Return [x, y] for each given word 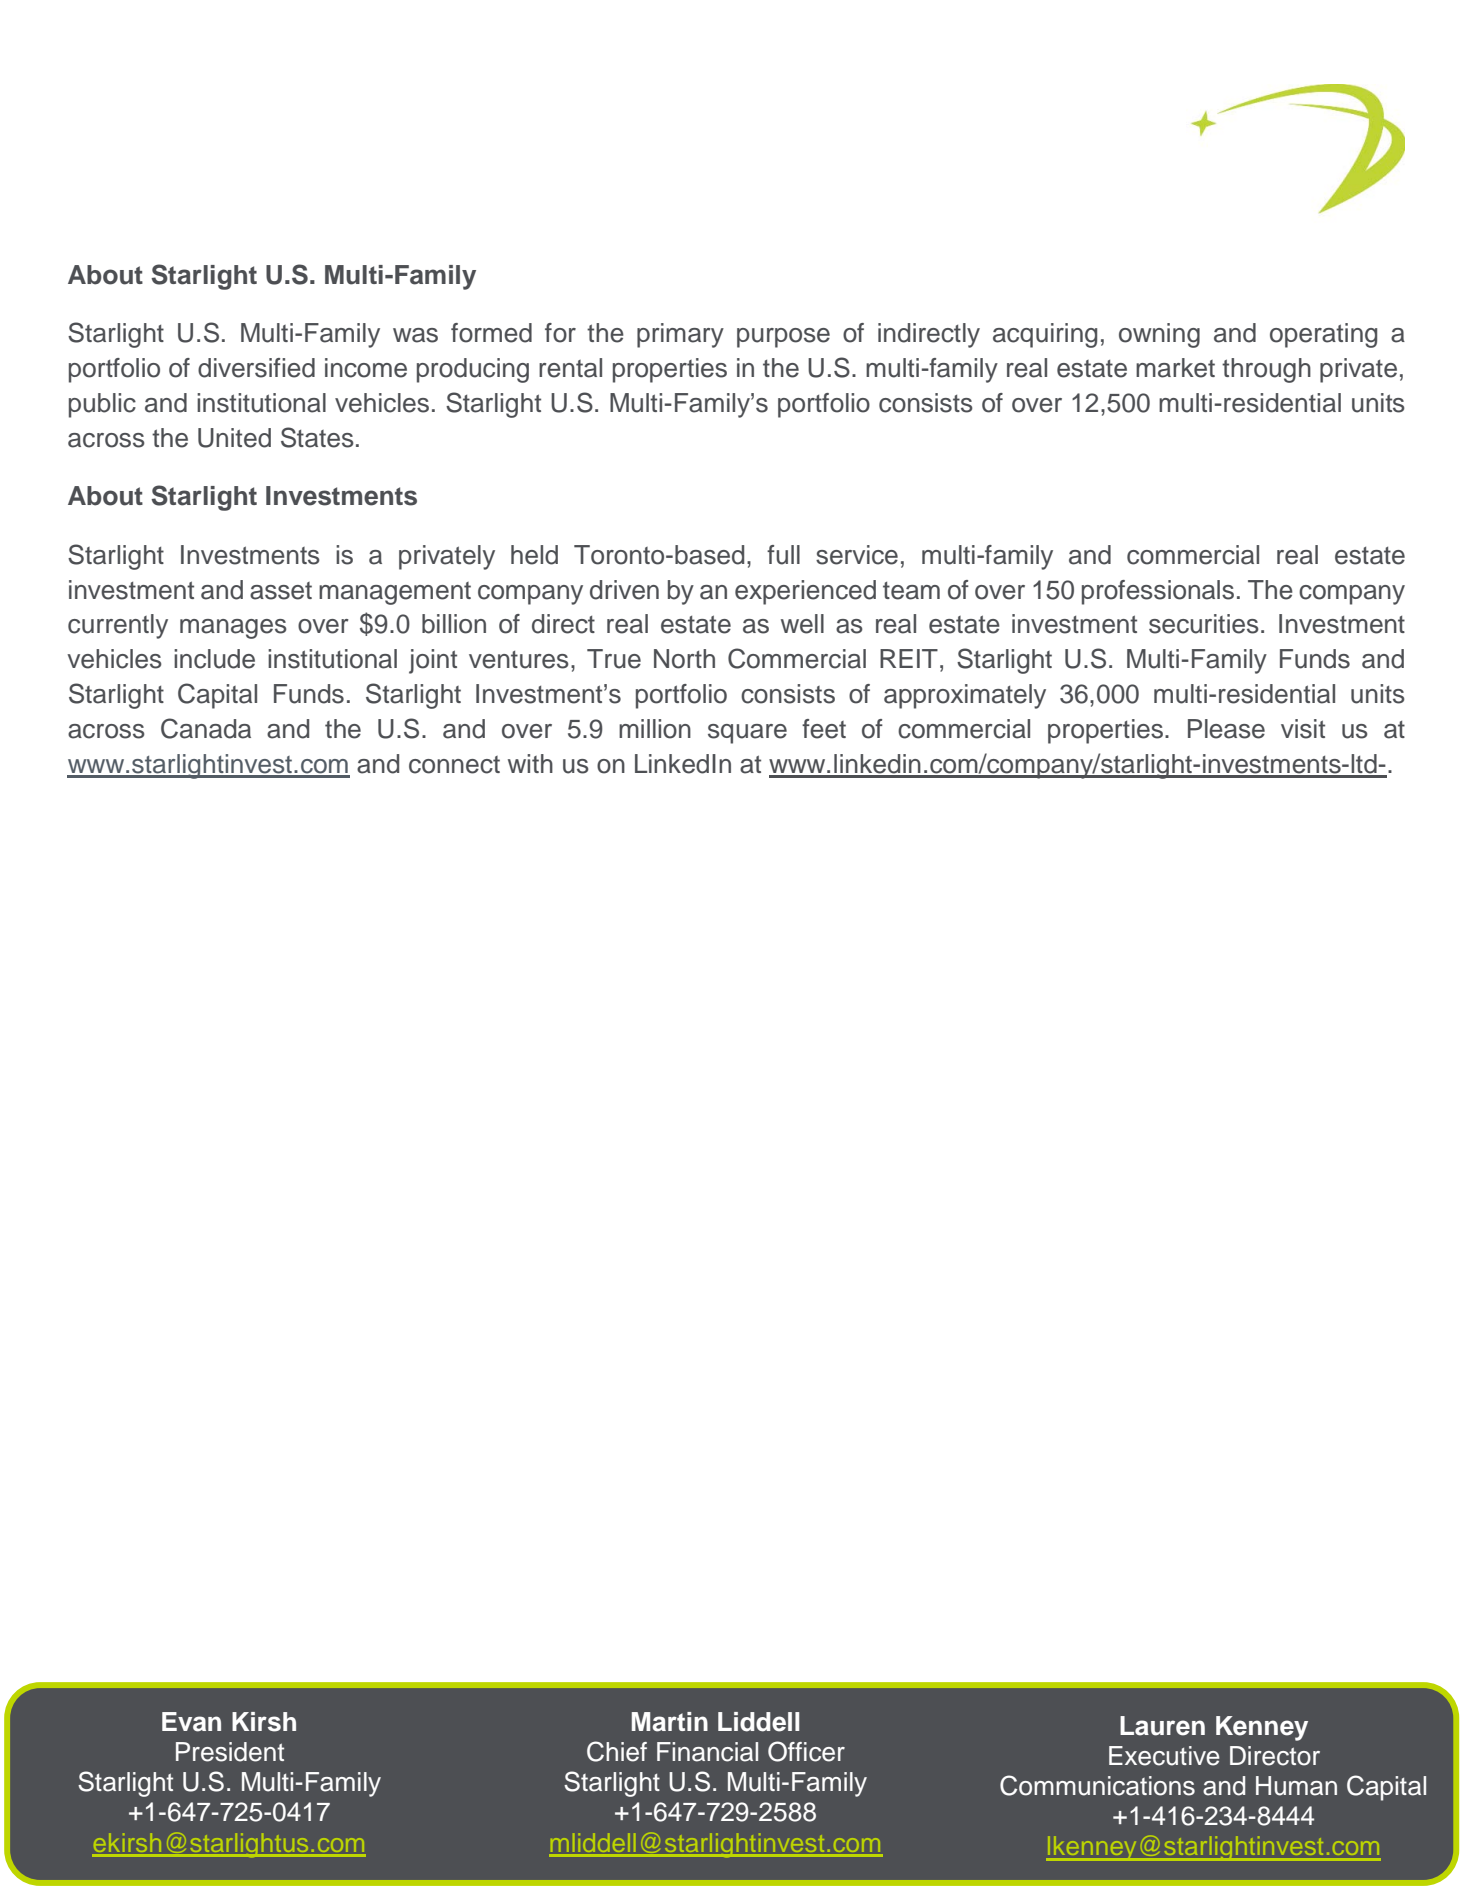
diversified [256, 368]
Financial [707, 1752]
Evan [191, 1722]
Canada [206, 728]
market [1175, 368]
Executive [1164, 1756]
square [747, 734]
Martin [670, 1722]
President [230, 1752]
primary [680, 335]
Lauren [1162, 1726]
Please [1226, 729]
